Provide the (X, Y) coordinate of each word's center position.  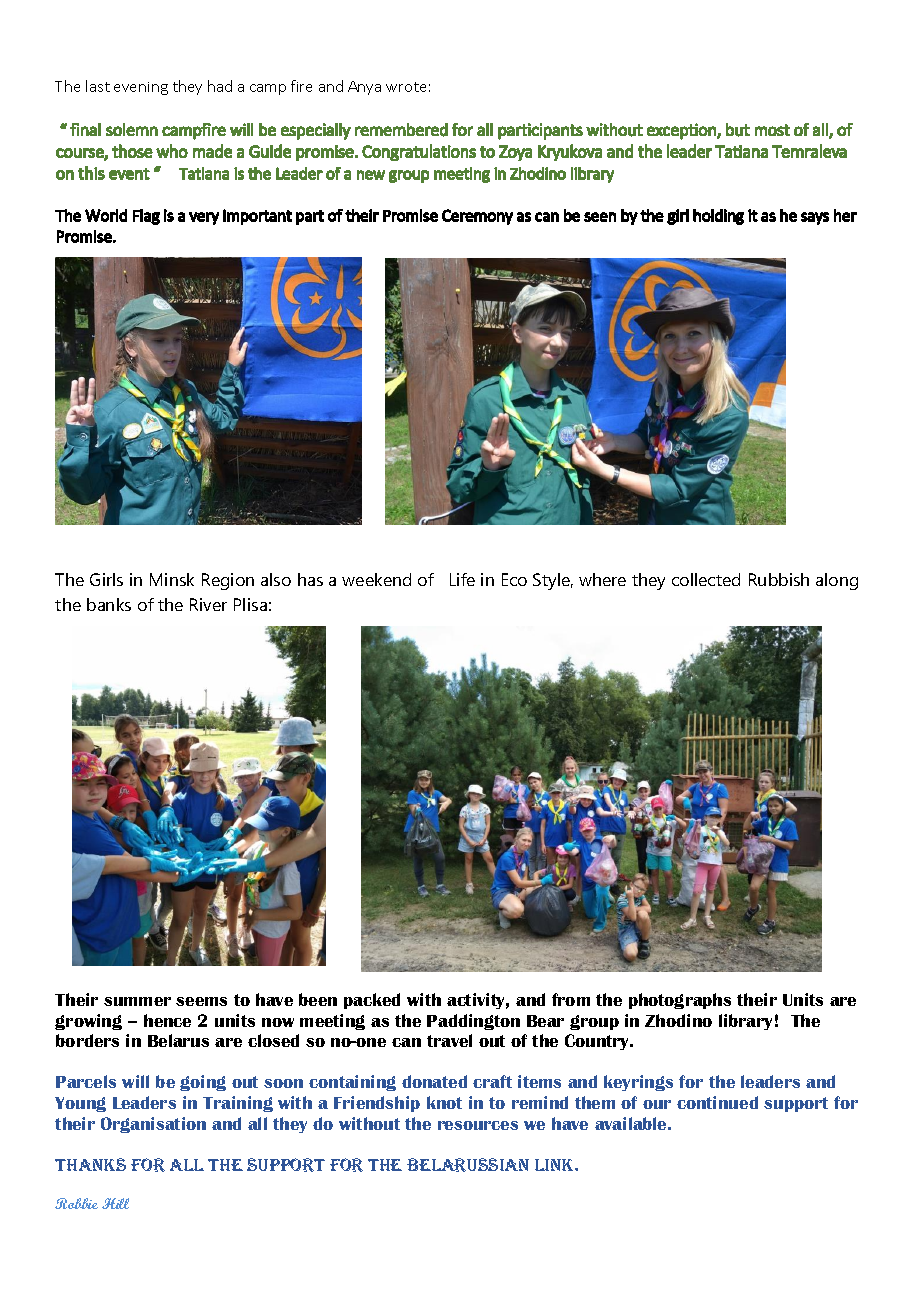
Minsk (172, 579)
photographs (680, 1001)
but (738, 130)
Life (462, 579)
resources (478, 1125)
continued (717, 1102)
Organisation (153, 1125)
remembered (401, 130)
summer (137, 1001)
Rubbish (779, 579)
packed (372, 1001)
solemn (132, 129)
